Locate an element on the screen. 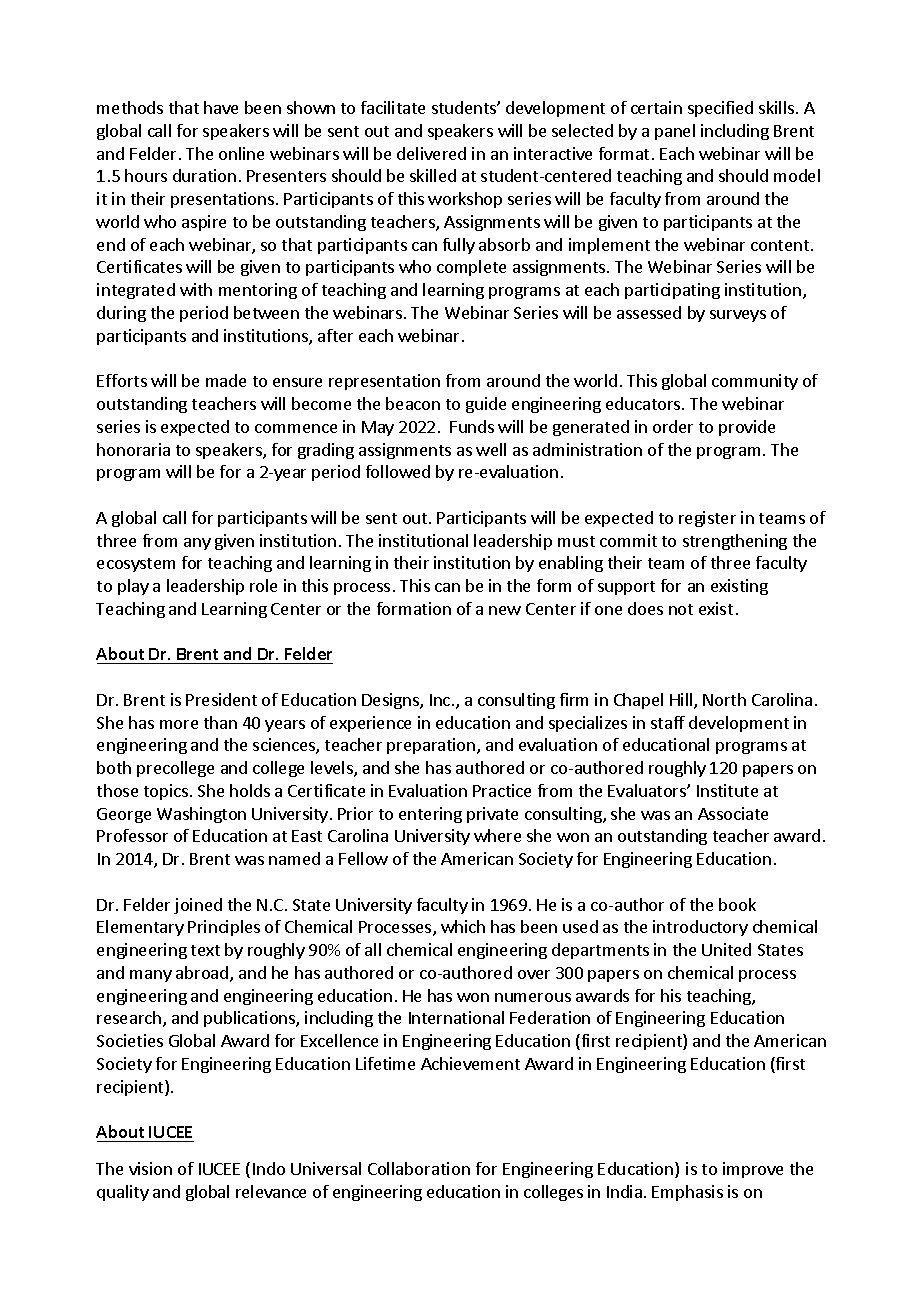 This screenshot has height=1308, width=924. register is located at coordinates (707, 519).
